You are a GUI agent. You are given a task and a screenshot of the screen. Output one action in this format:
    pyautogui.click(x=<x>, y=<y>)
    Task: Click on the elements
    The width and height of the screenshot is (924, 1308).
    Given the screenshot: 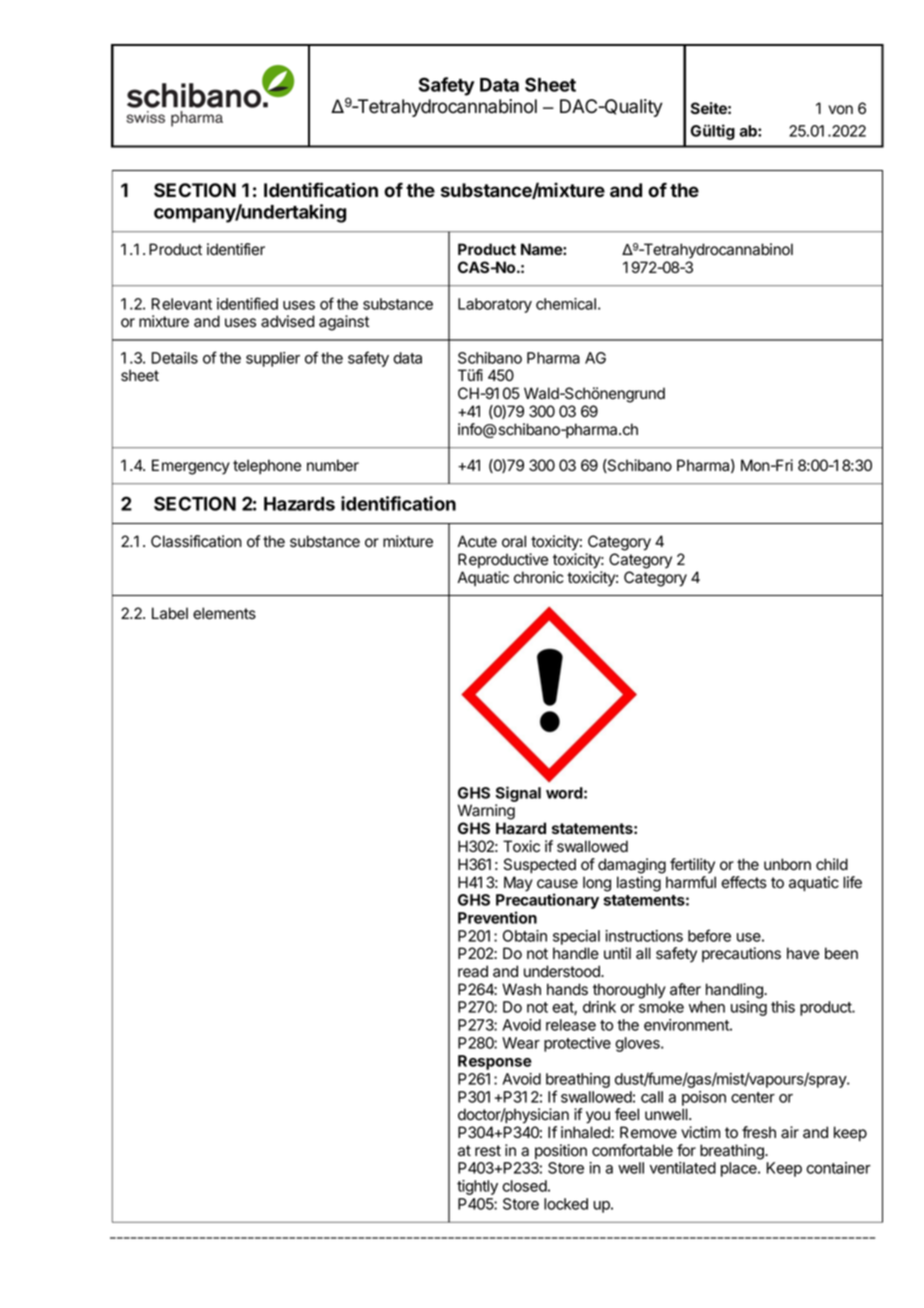 What is the action you would take?
    pyautogui.click(x=224, y=613)
